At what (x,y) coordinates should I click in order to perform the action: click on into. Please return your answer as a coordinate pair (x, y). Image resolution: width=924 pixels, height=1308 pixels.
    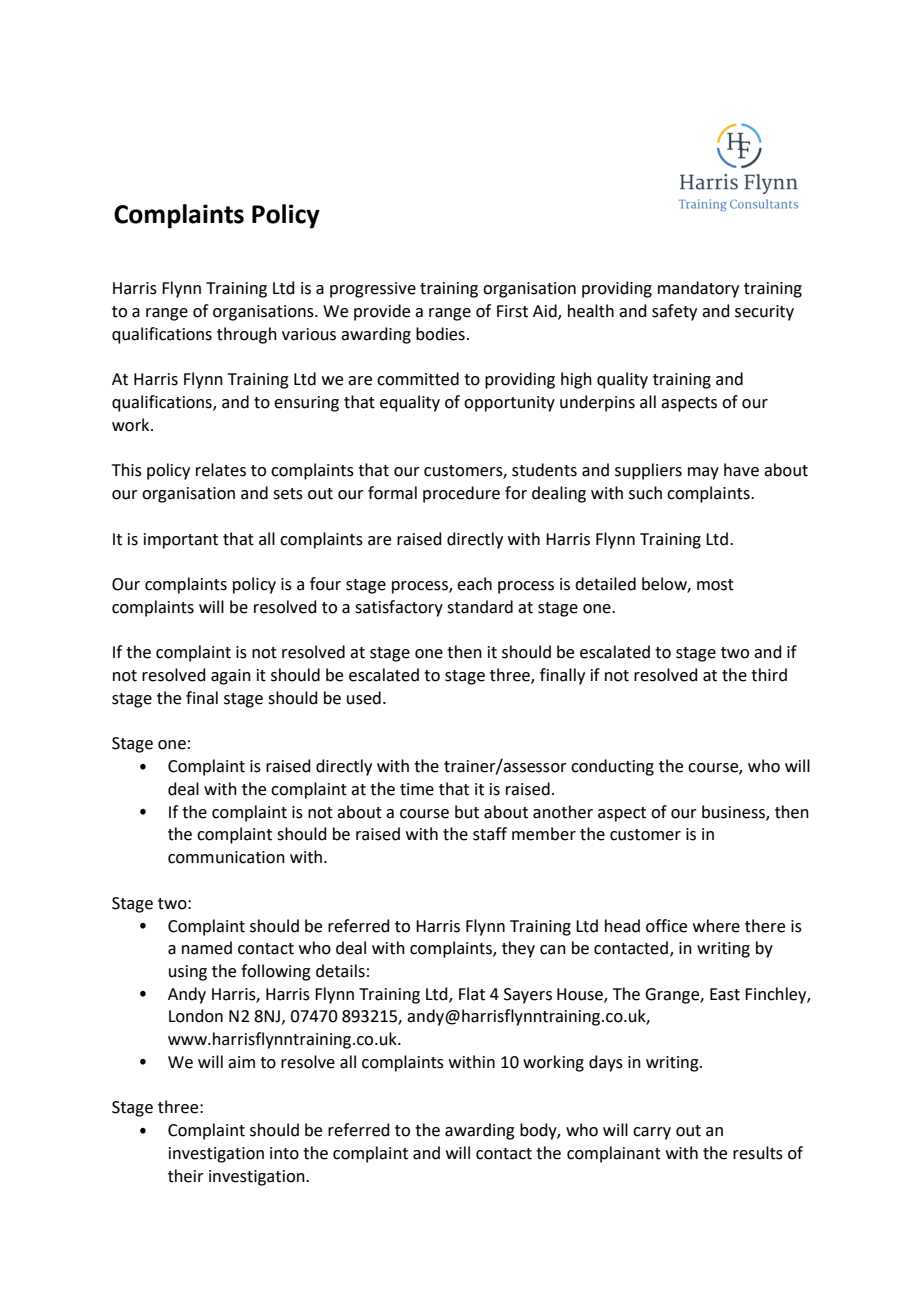
    Looking at the image, I should click on (284, 1153).
